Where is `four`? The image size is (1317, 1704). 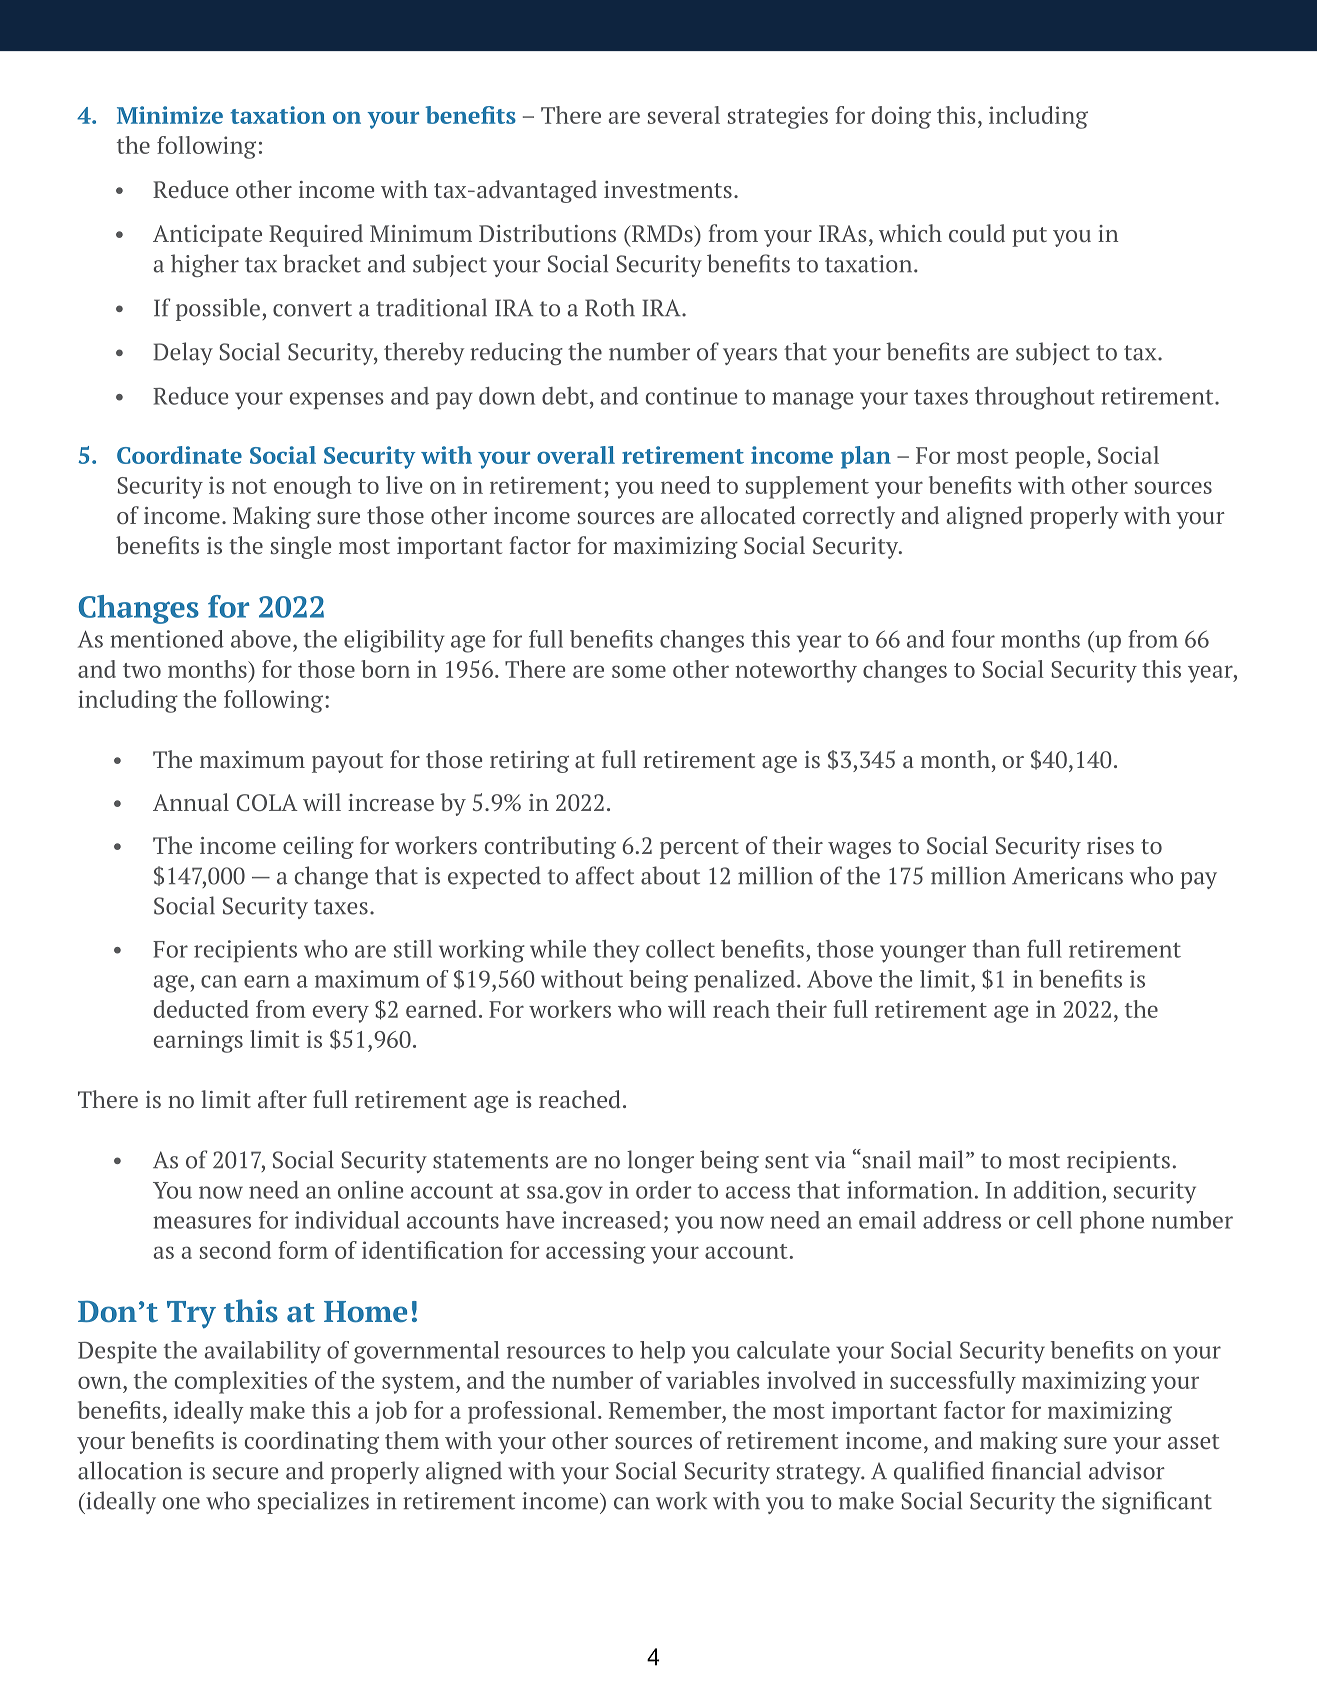
four is located at coordinates (973, 639).
